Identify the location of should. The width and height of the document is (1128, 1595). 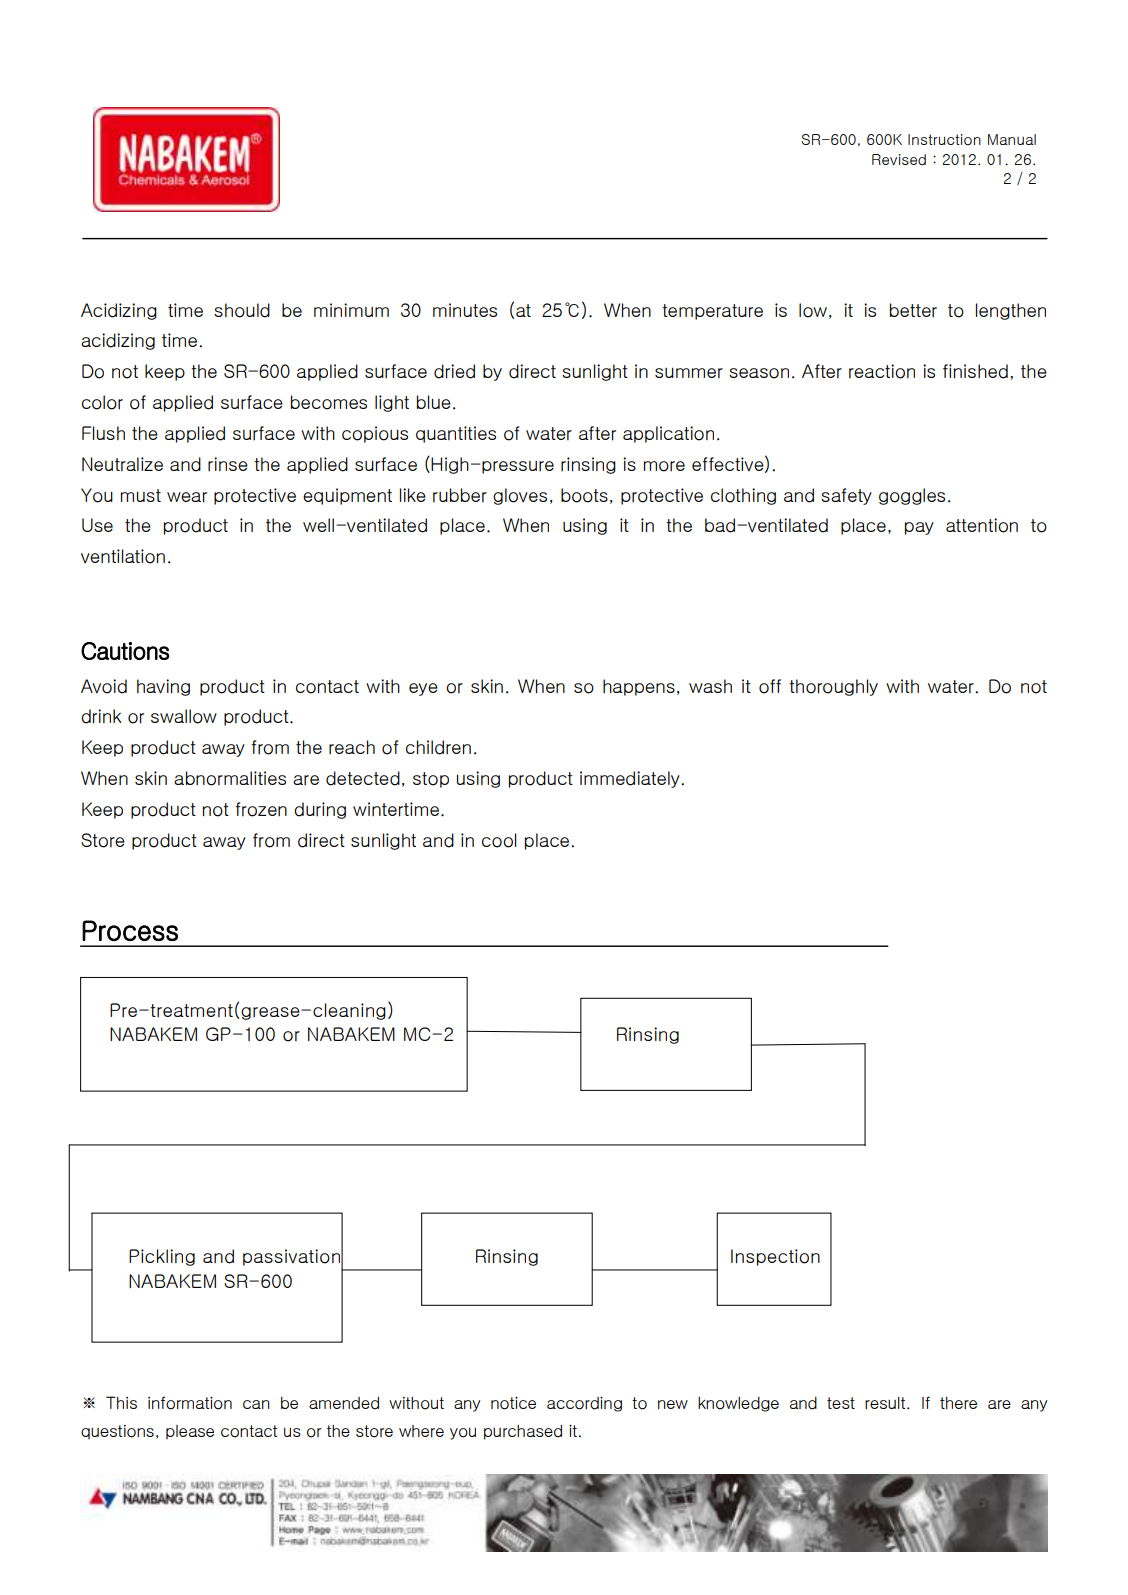
(242, 310).
